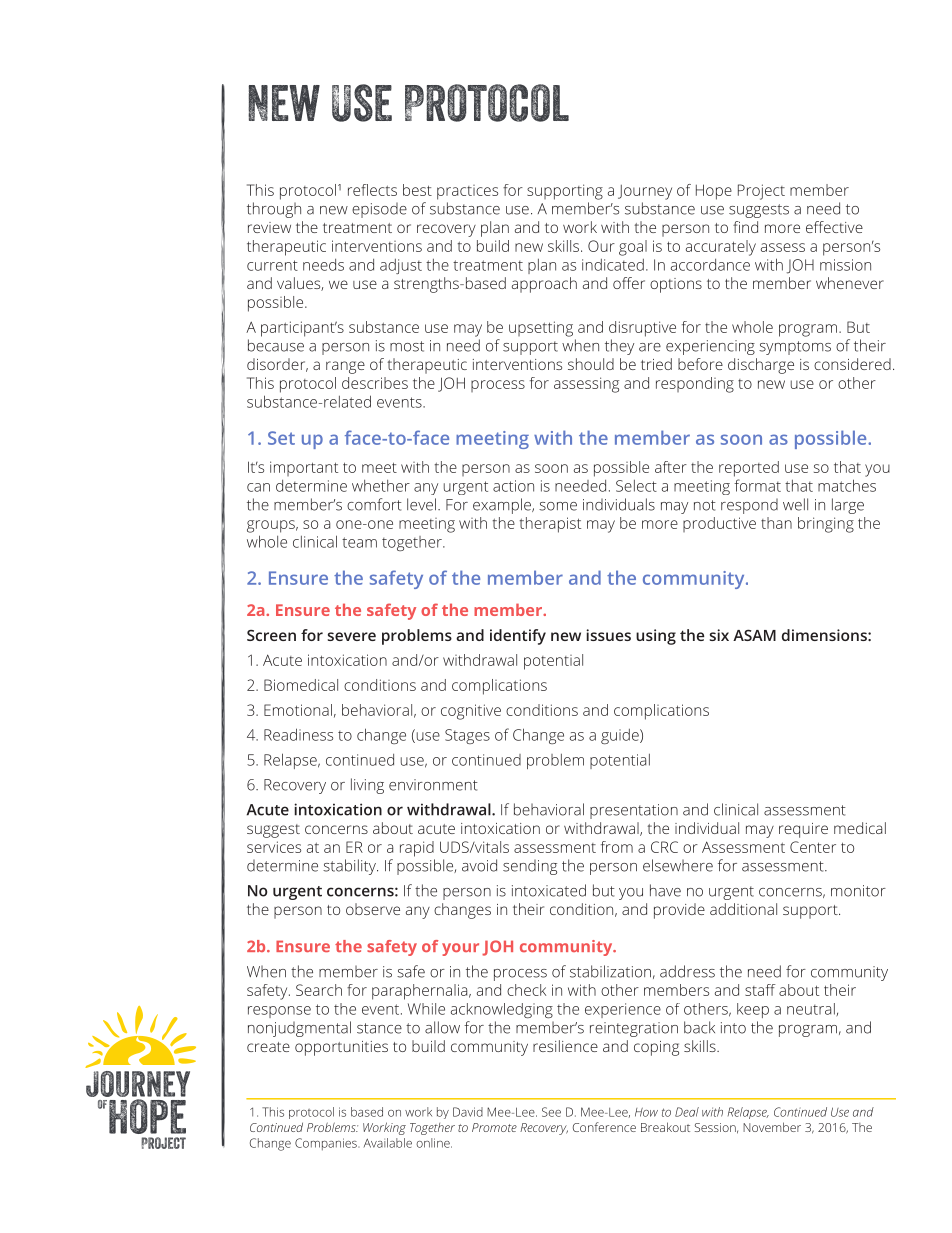 Image resolution: width=952 pixels, height=1233 pixels. I want to click on than, so click(776, 523).
